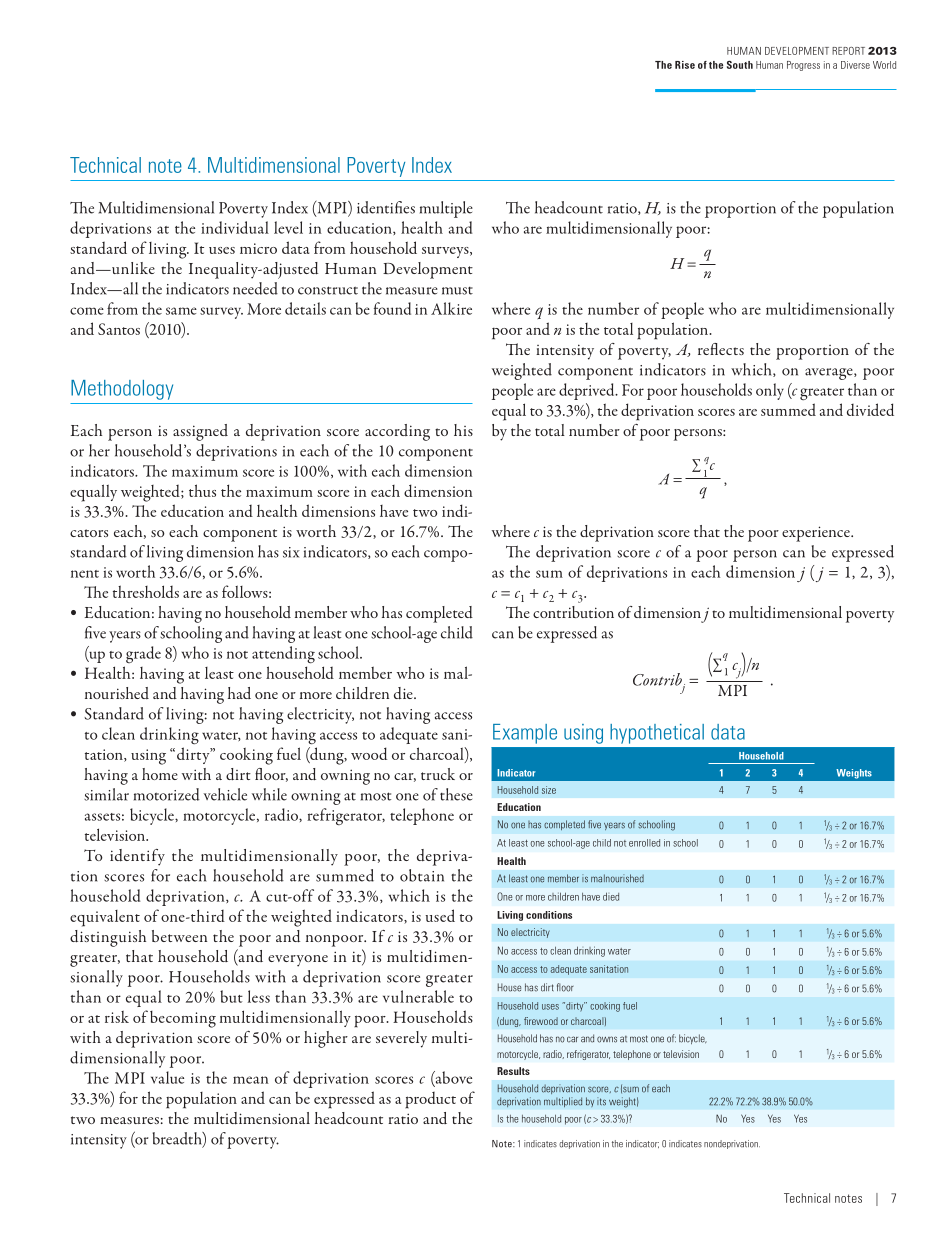 This image has height=1233, width=952. Describe the element at coordinates (160, 774) in the image. I see `home` at that location.
